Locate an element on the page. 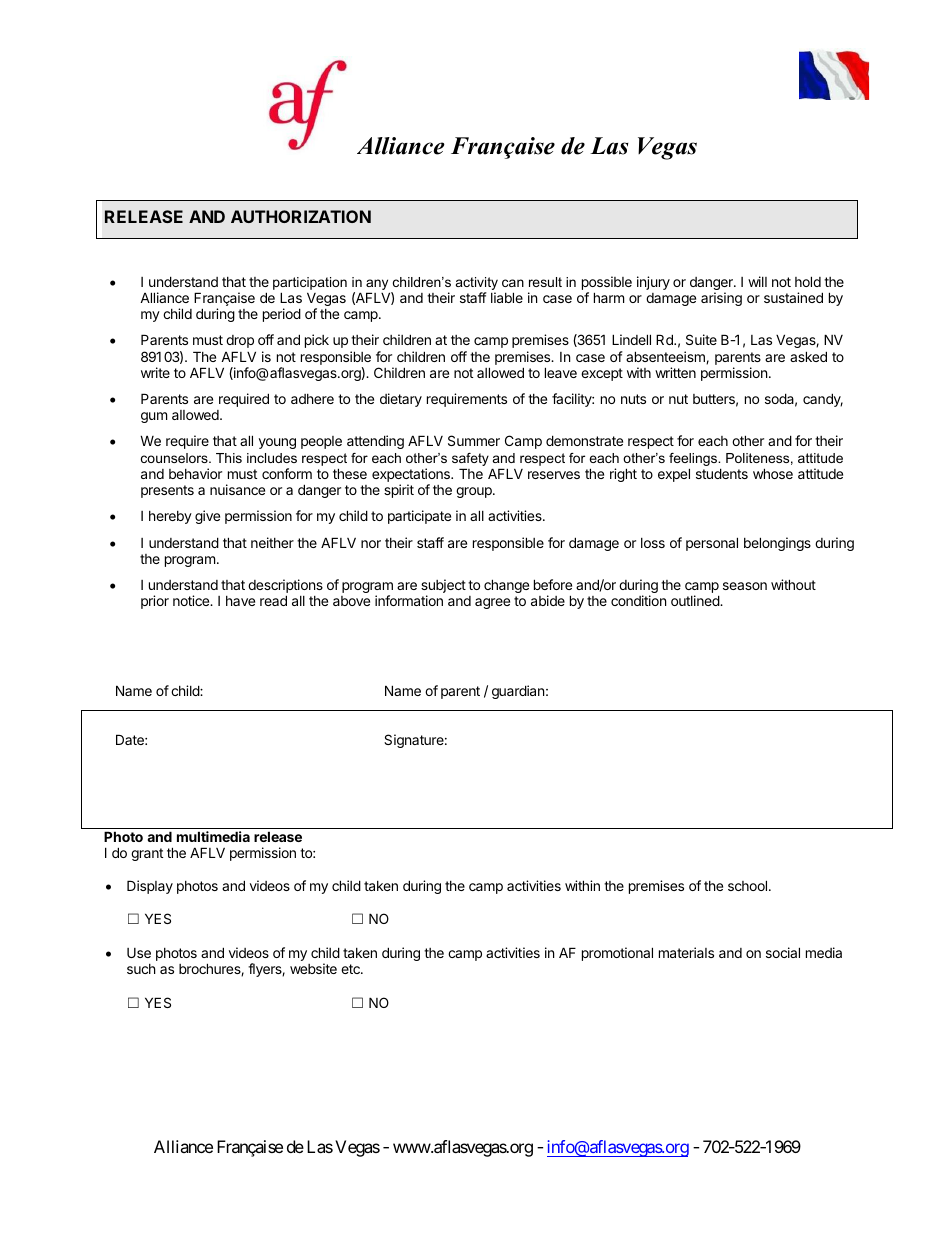 This image has width=952, height=1233. give is located at coordinates (207, 517).
